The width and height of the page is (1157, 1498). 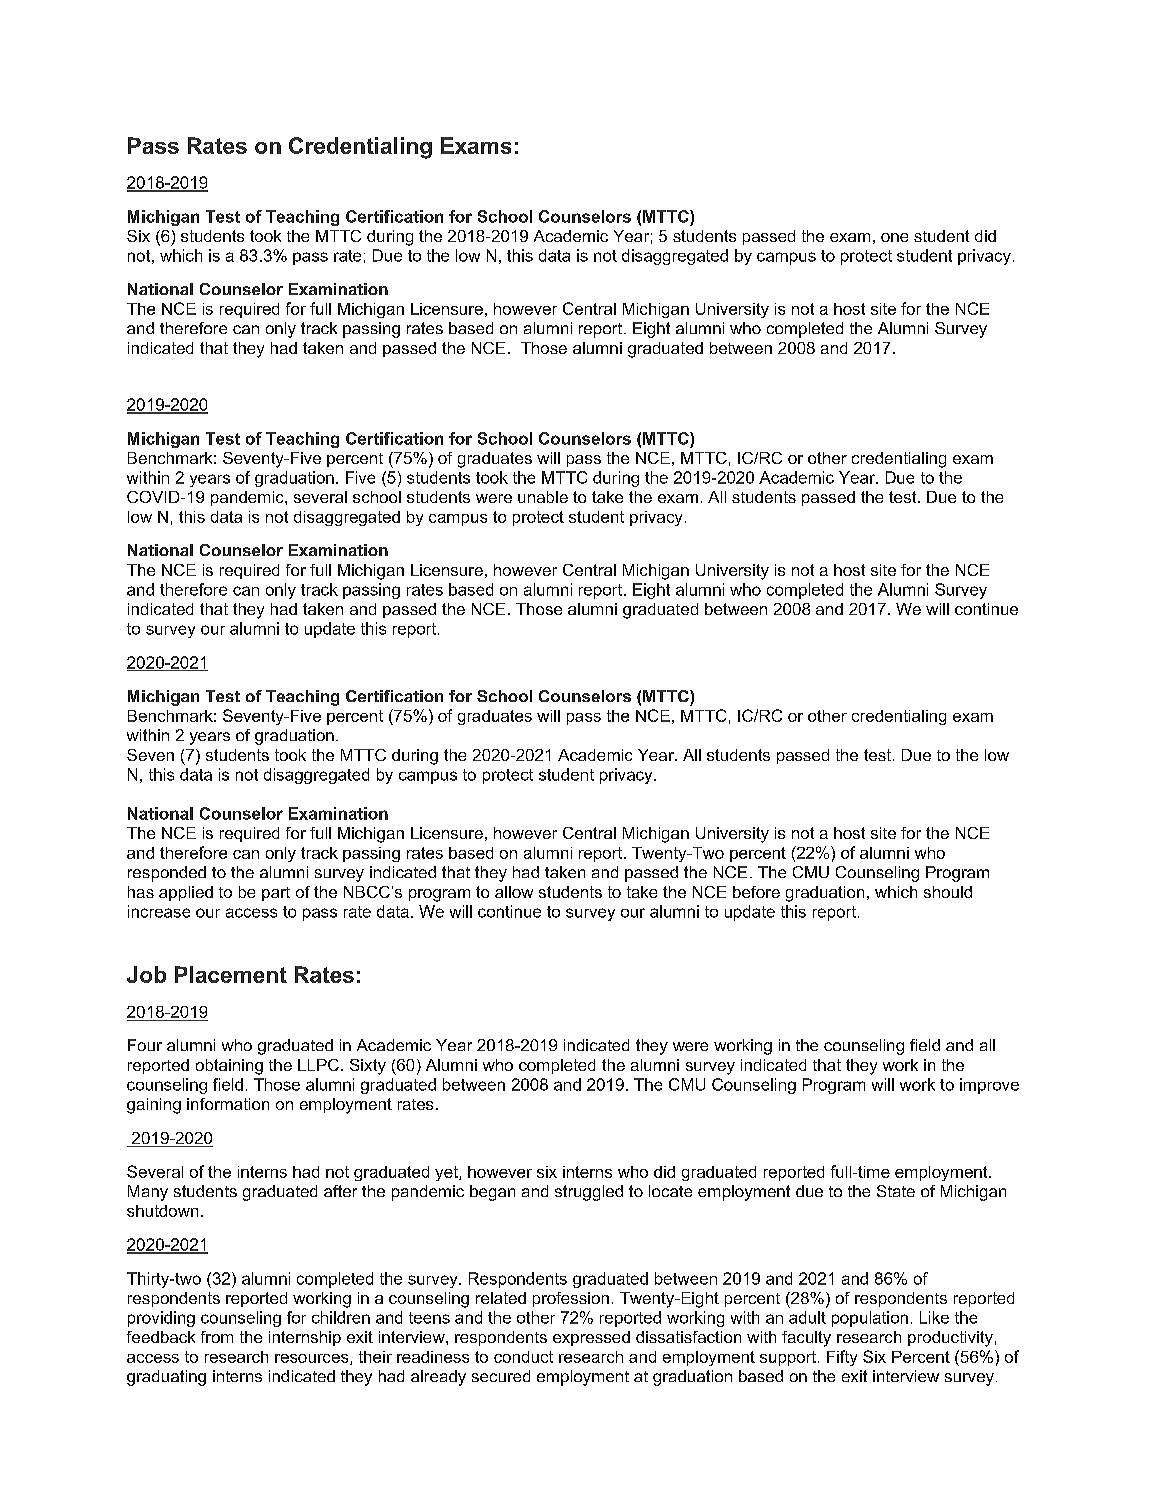 I want to click on State, so click(x=896, y=1191).
